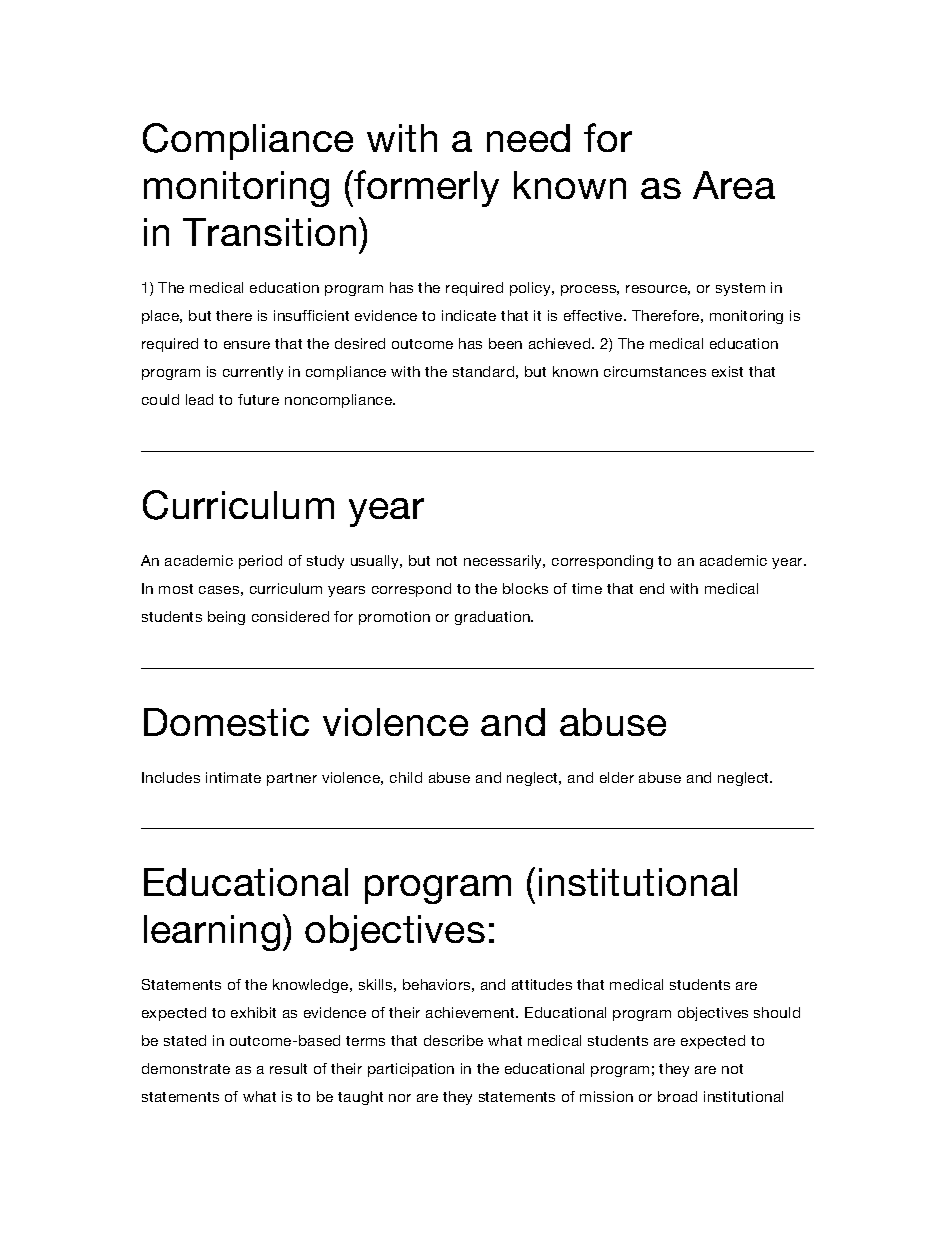 The image size is (952, 1233). I want to click on describe, so click(453, 1040).
